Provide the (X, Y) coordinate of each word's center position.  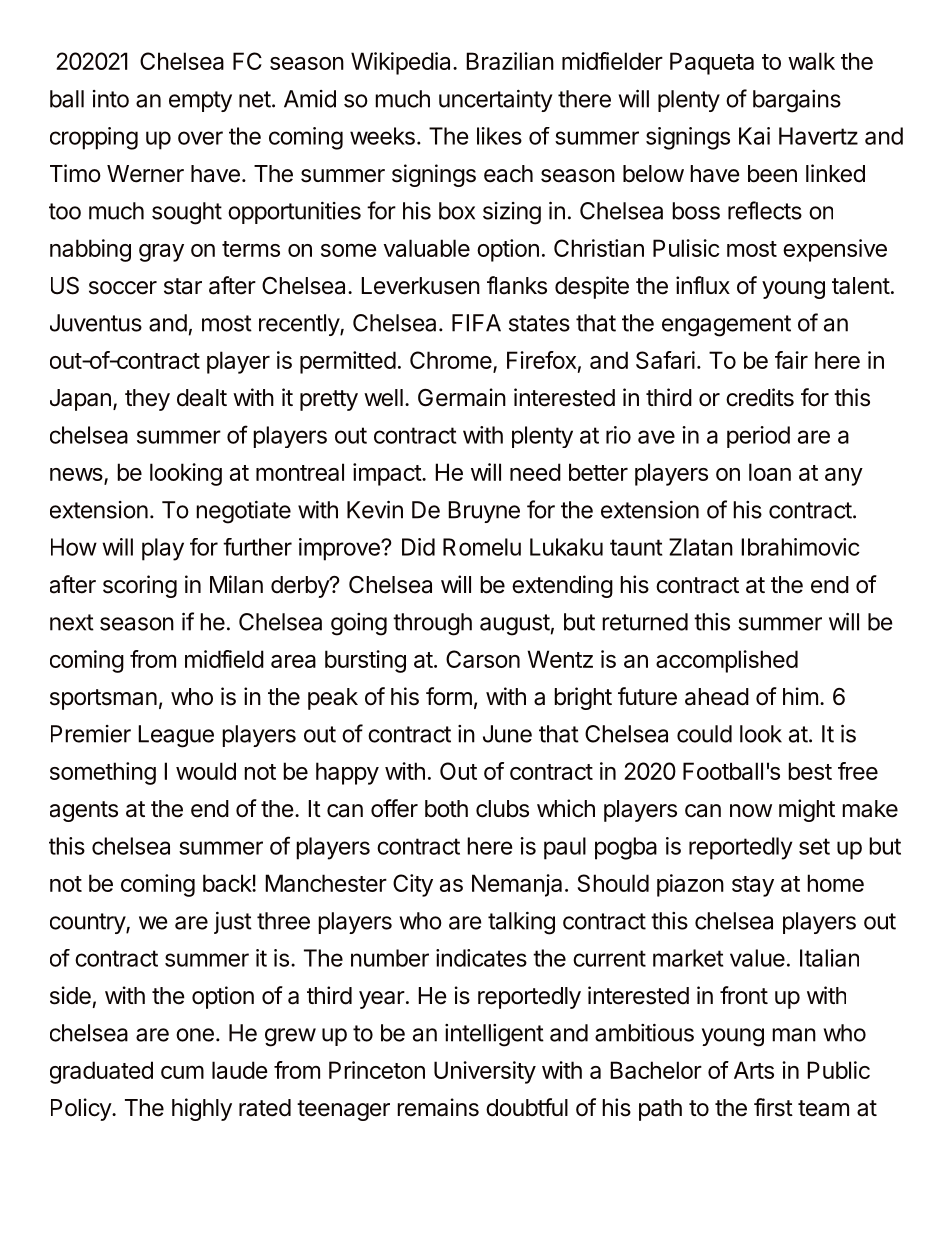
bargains (797, 101)
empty (200, 101)
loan (770, 472)
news (77, 476)
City (413, 885)
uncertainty (496, 101)
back (228, 883)
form (449, 696)
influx (703, 285)
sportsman (103, 699)
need (535, 472)
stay (753, 886)
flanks (517, 285)
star (183, 286)
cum (182, 1072)
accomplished (727, 661)
